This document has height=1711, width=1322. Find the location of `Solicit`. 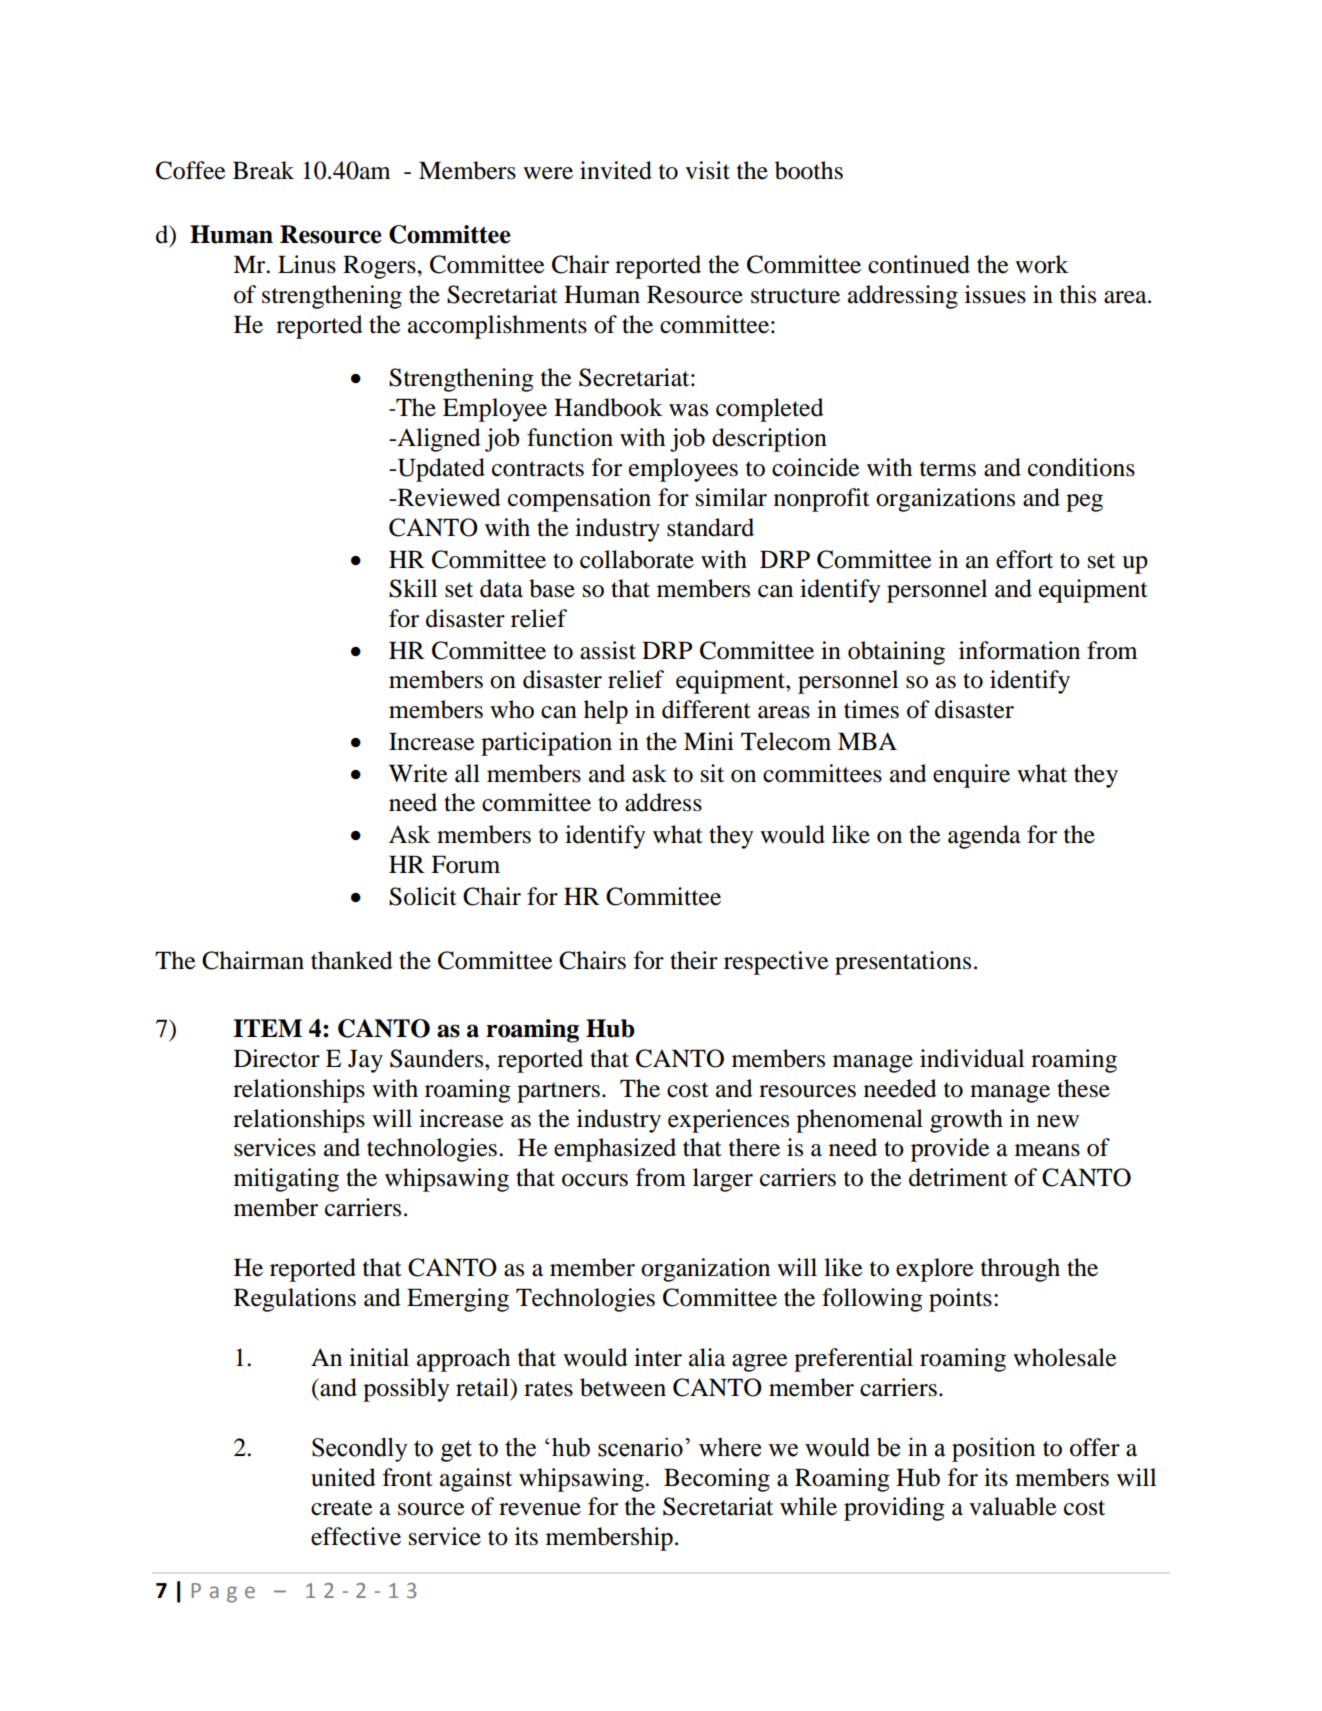

Solicit is located at coordinates (423, 896).
